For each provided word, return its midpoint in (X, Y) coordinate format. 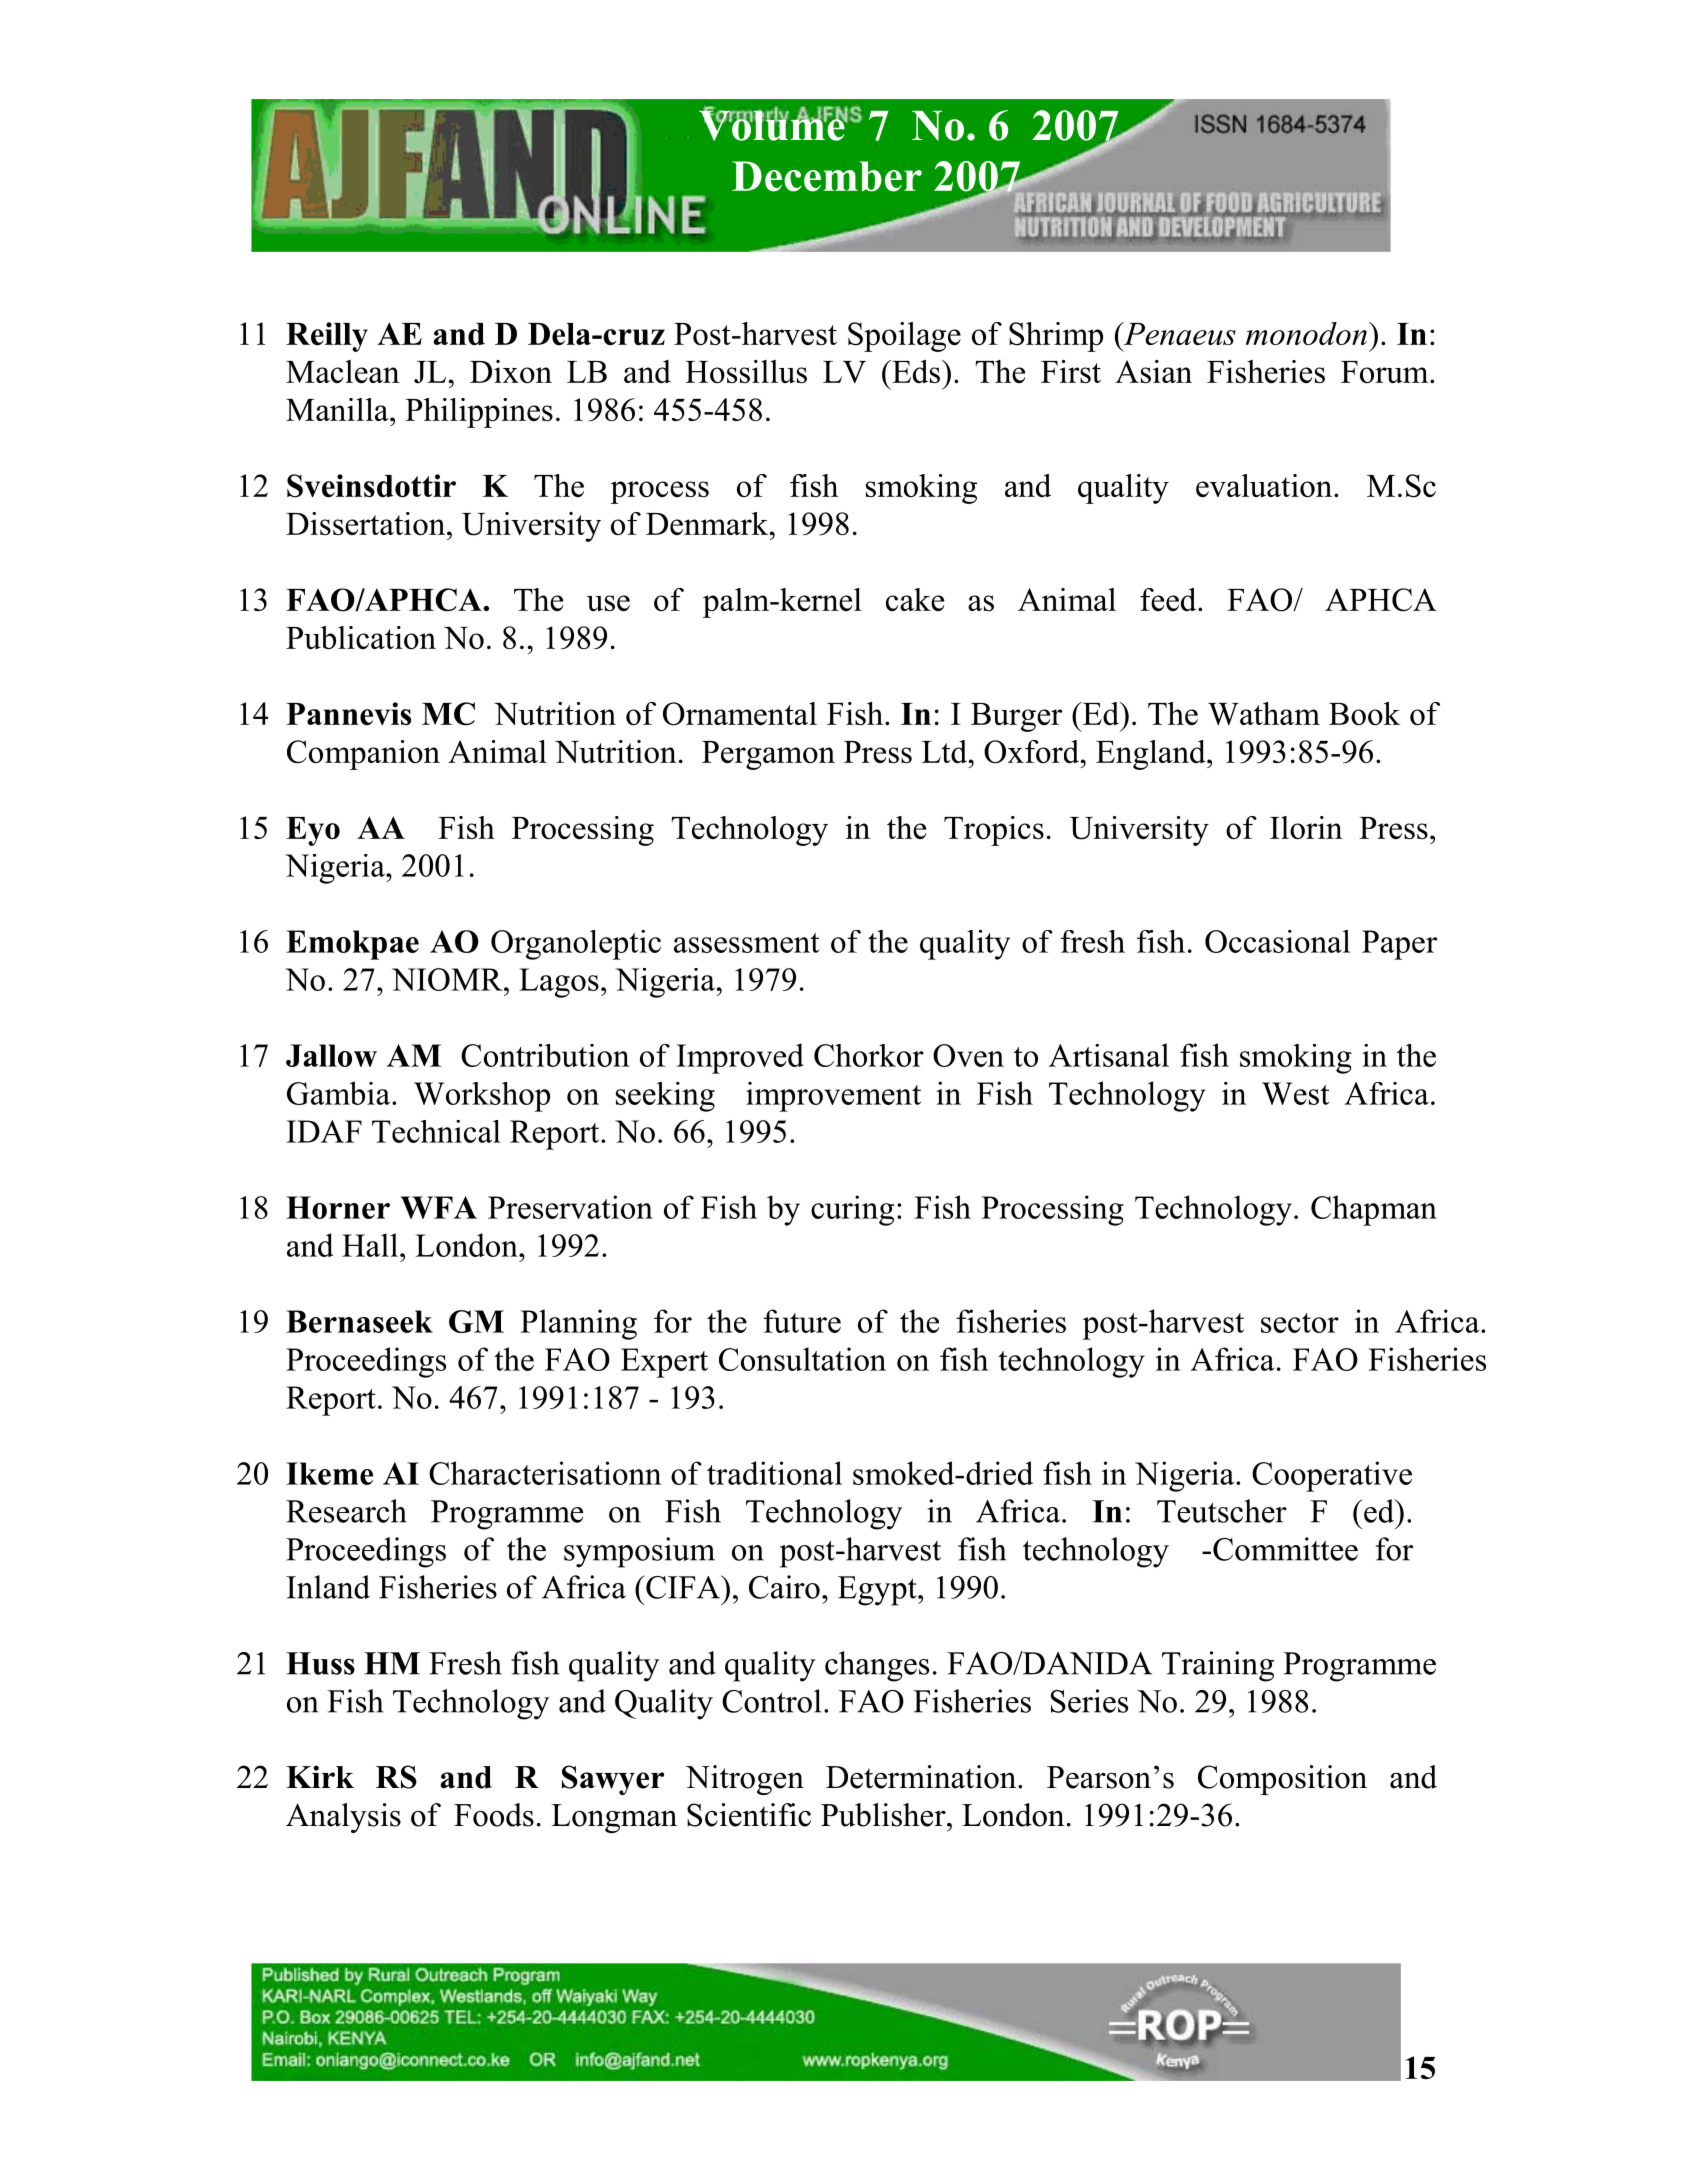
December (827, 176)
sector (1300, 1323)
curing (852, 1210)
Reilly (327, 337)
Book (1364, 713)
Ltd (946, 751)
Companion (363, 755)
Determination (922, 1777)
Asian (1153, 371)
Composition (1282, 1780)
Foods (494, 1815)
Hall (370, 1245)
